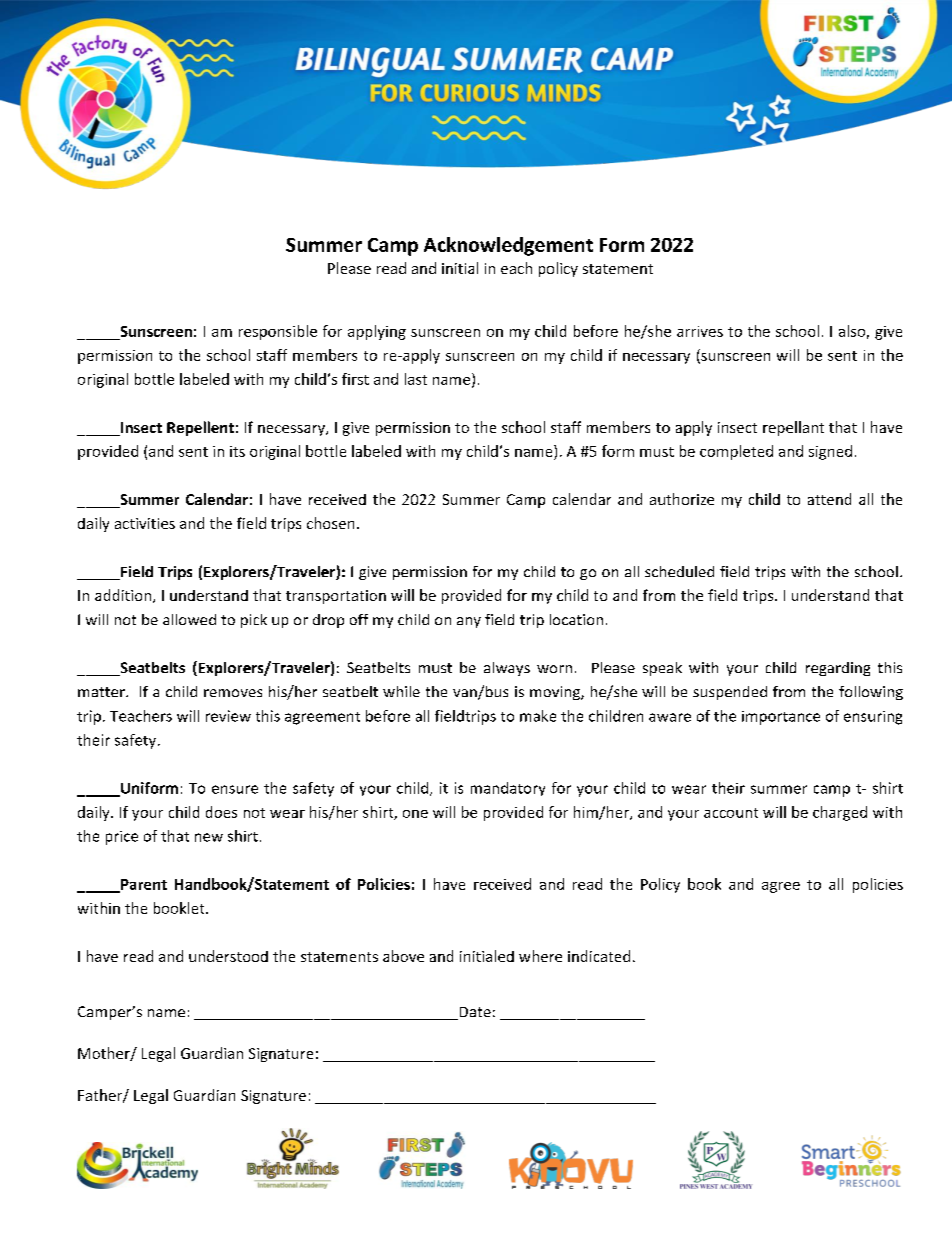 The height and width of the screenshot is (1233, 952). Describe the element at coordinates (829, 499) in the screenshot. I see `attend` at that location.
